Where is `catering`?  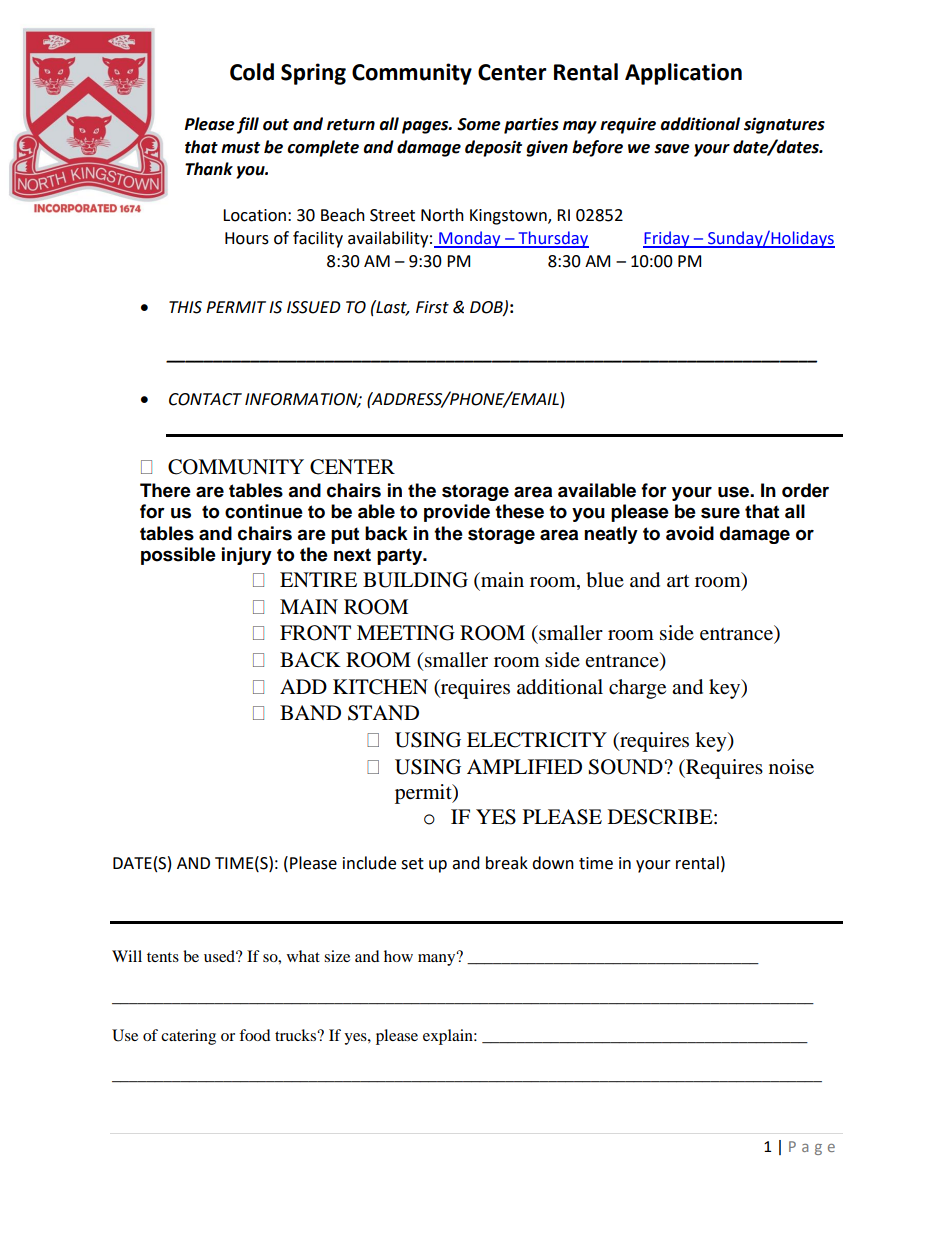 catering is located at coordinates (188, 1037).
